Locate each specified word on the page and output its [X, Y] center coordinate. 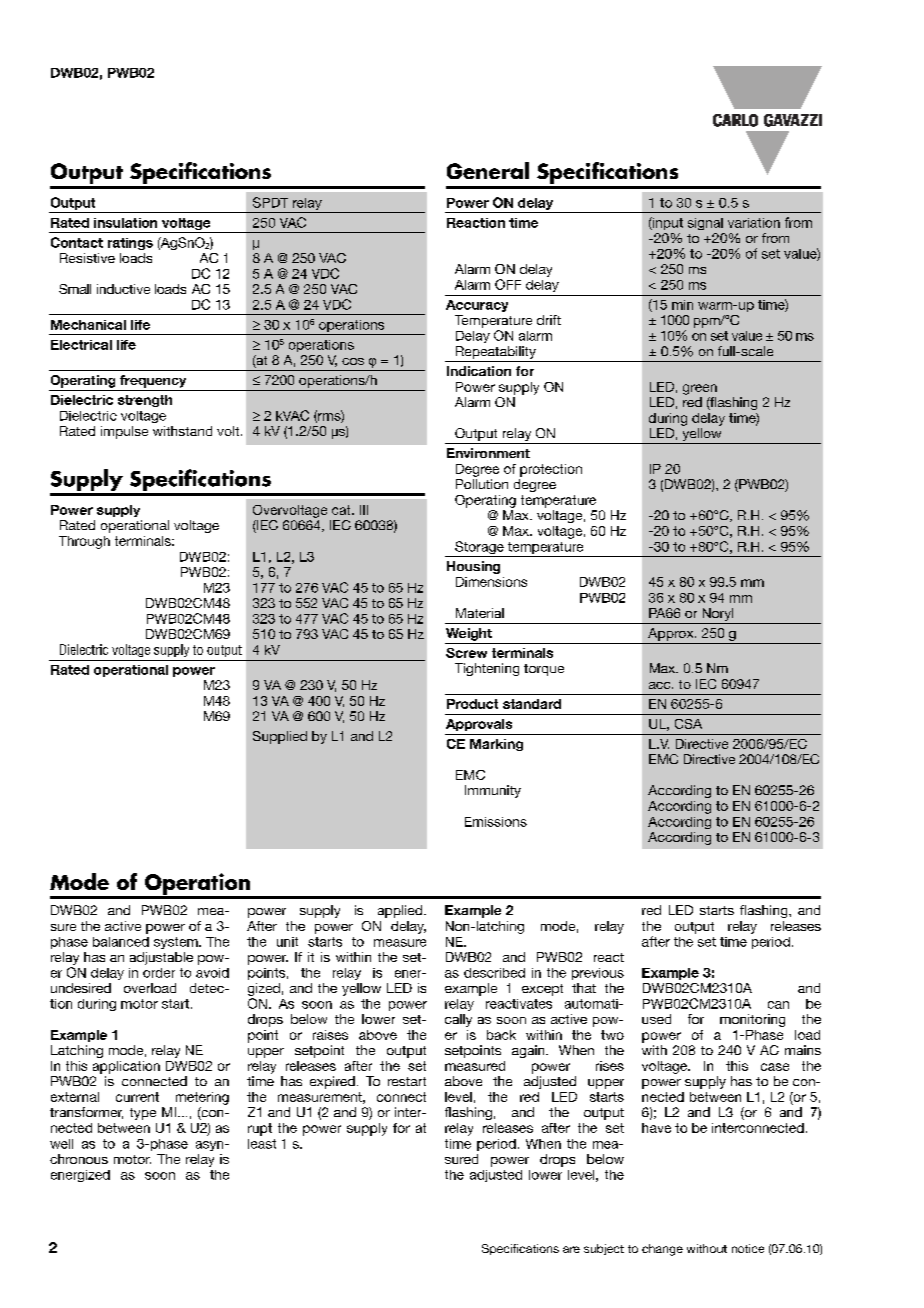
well [61, 1144]
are [571, 1249]
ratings [130, 244]
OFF [508, 284]
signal [705, 224]
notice [748, 1248]
